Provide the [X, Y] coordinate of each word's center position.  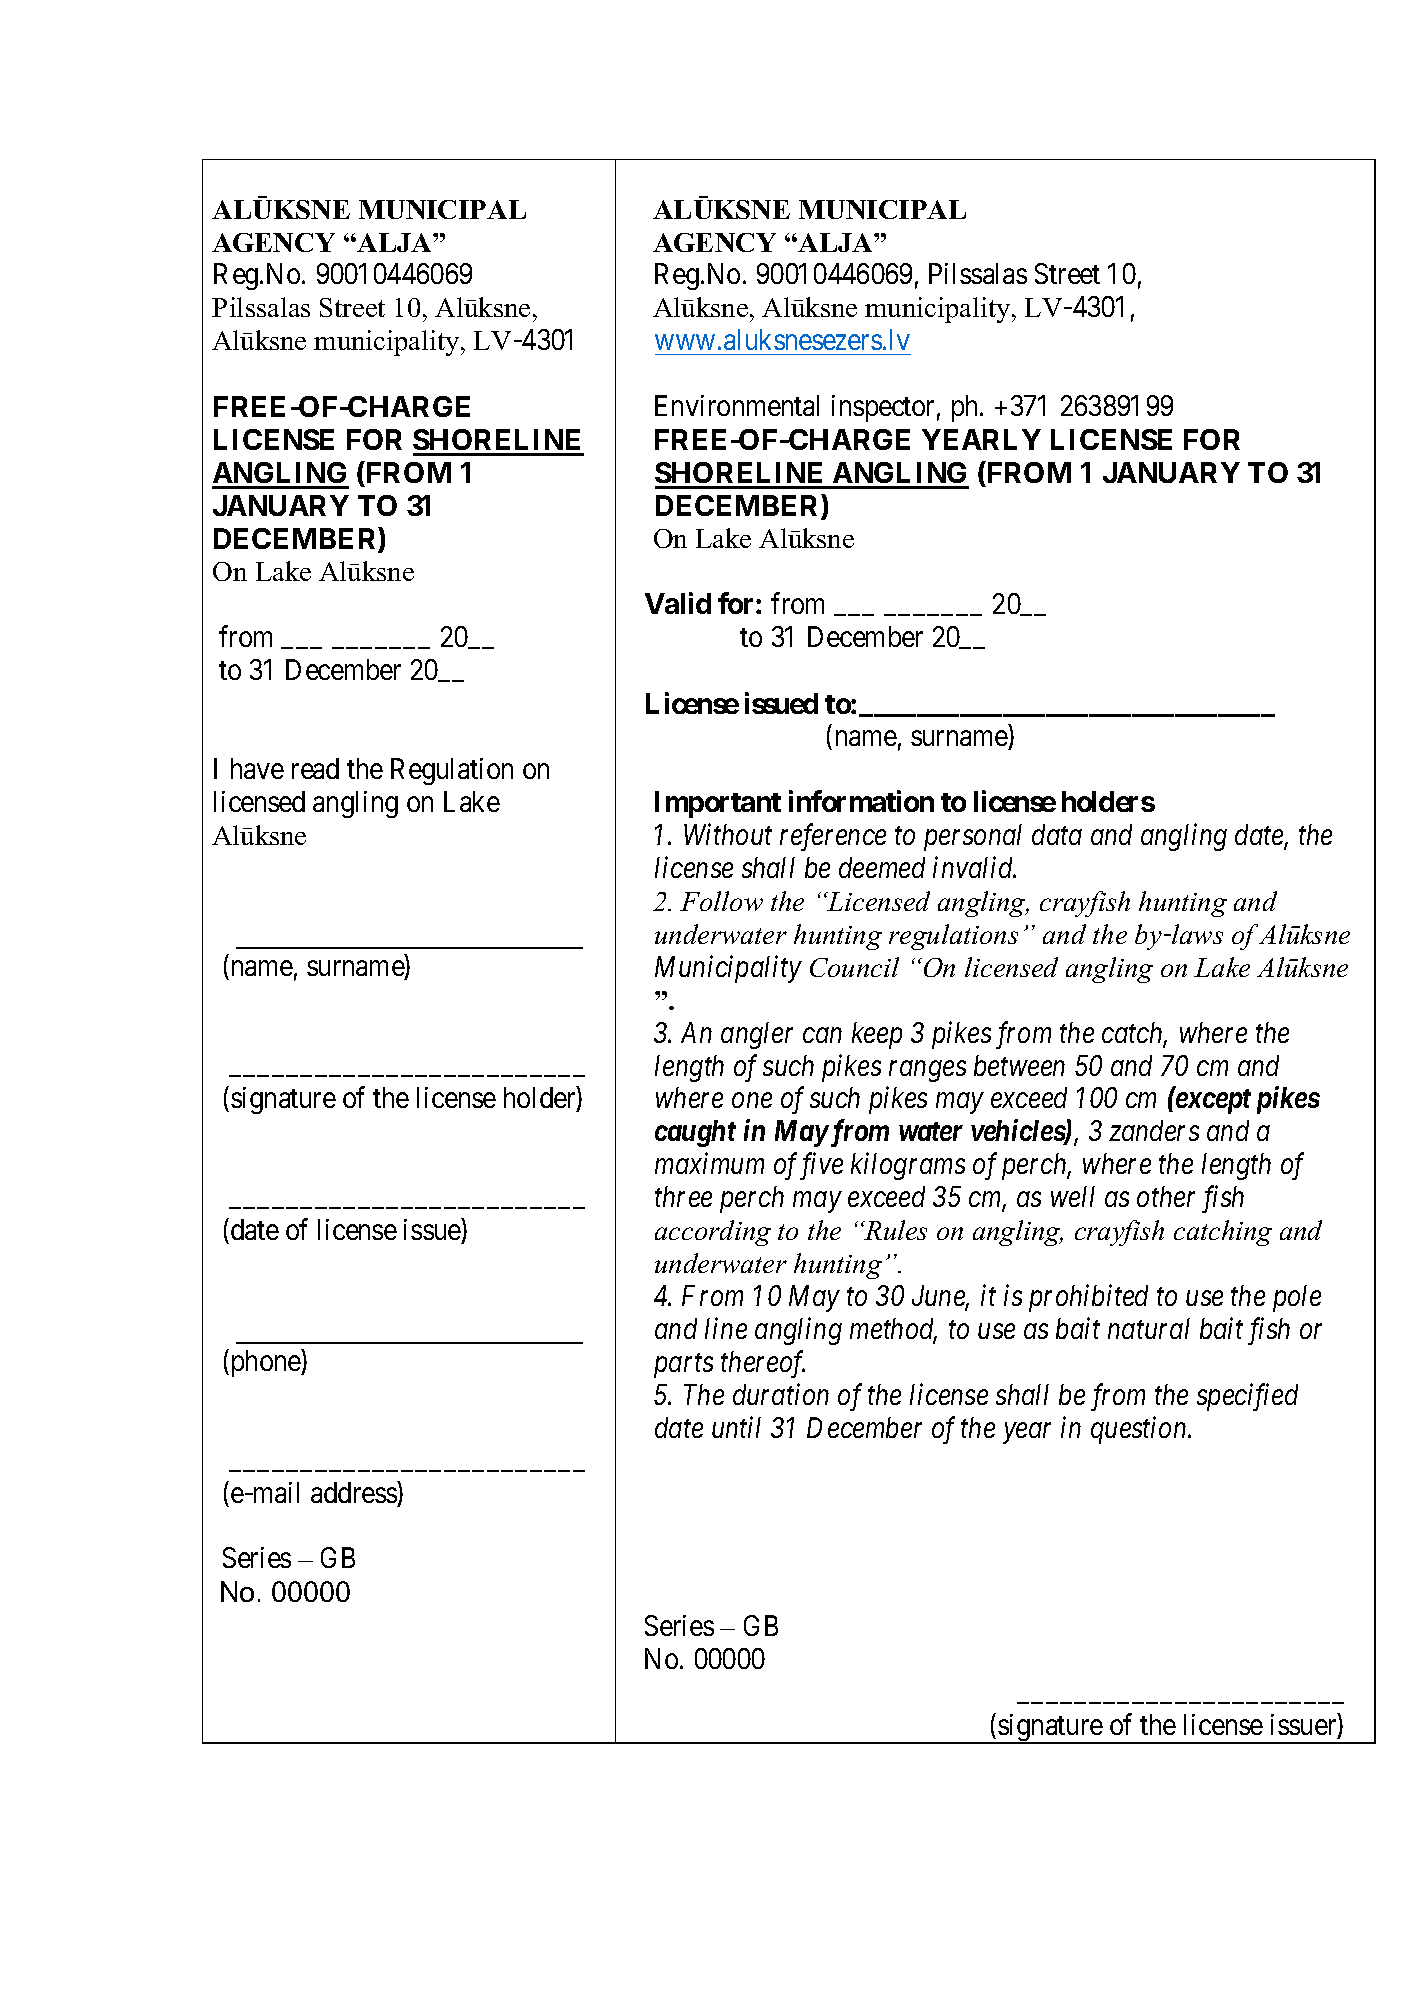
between [1019, 1065]
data [1057, 834]
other [1166, 1196]
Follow [721, 901]
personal [973, 837]
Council [854, 967]
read [315, 768]
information [861, 801]
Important [718, 804]
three [683, 1196]
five [819, 1166]
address [354, 1492]
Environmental [737, 405]
